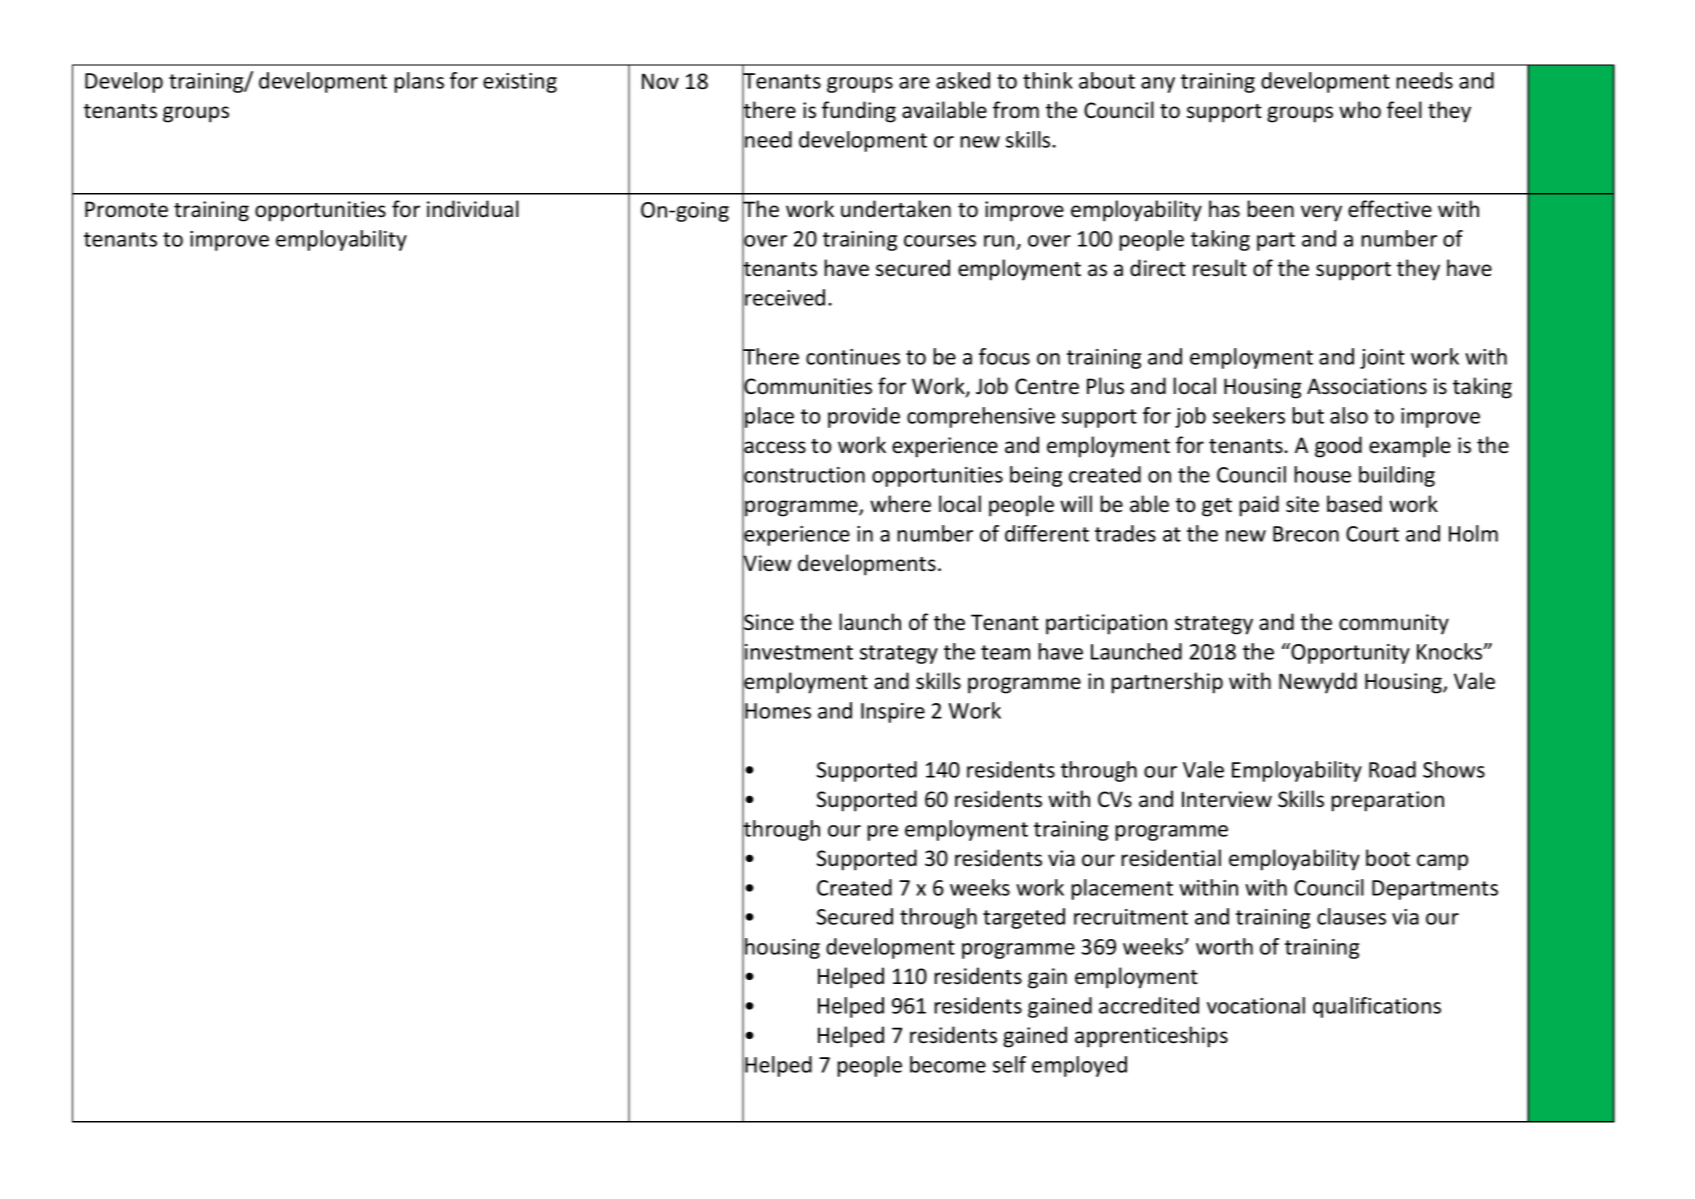 This image has height=1199, width=1695. I want to click on become, so click(948, 1064).
